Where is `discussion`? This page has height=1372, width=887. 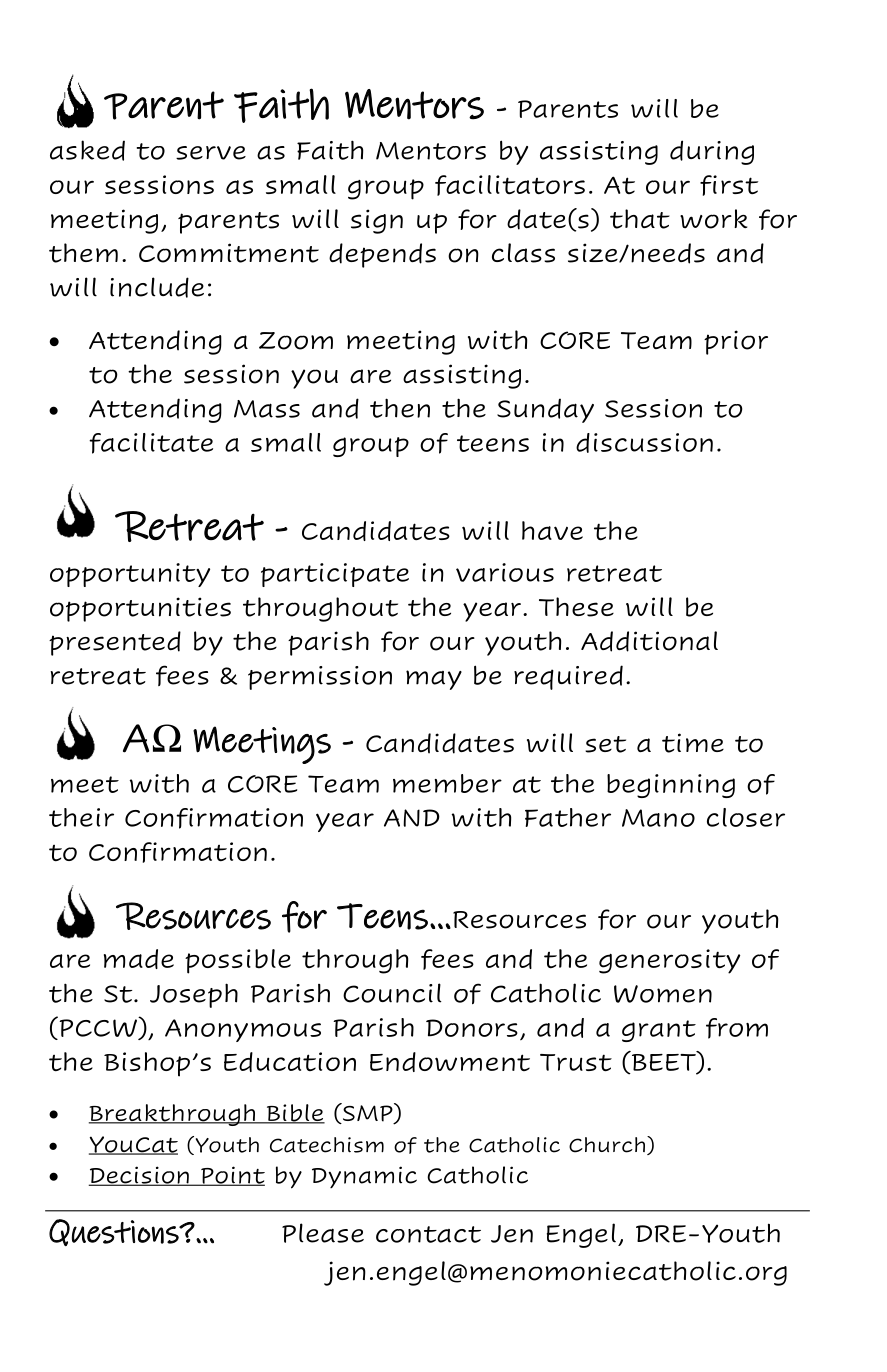 discussion is located at coordinates (644, 443).
